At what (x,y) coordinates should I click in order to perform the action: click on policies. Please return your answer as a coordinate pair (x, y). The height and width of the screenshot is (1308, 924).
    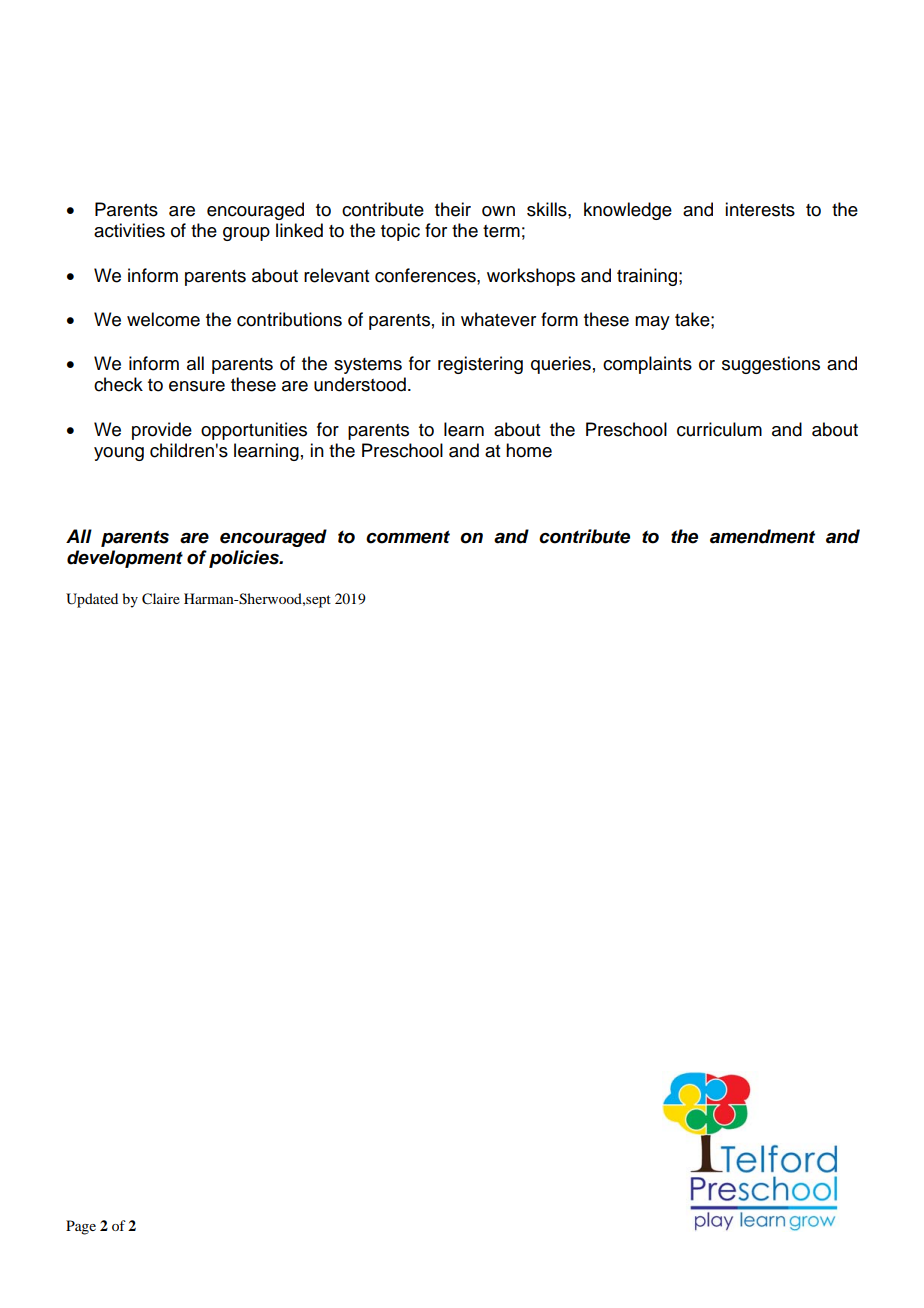
    Looking at the image, I should click on (245, 559).
